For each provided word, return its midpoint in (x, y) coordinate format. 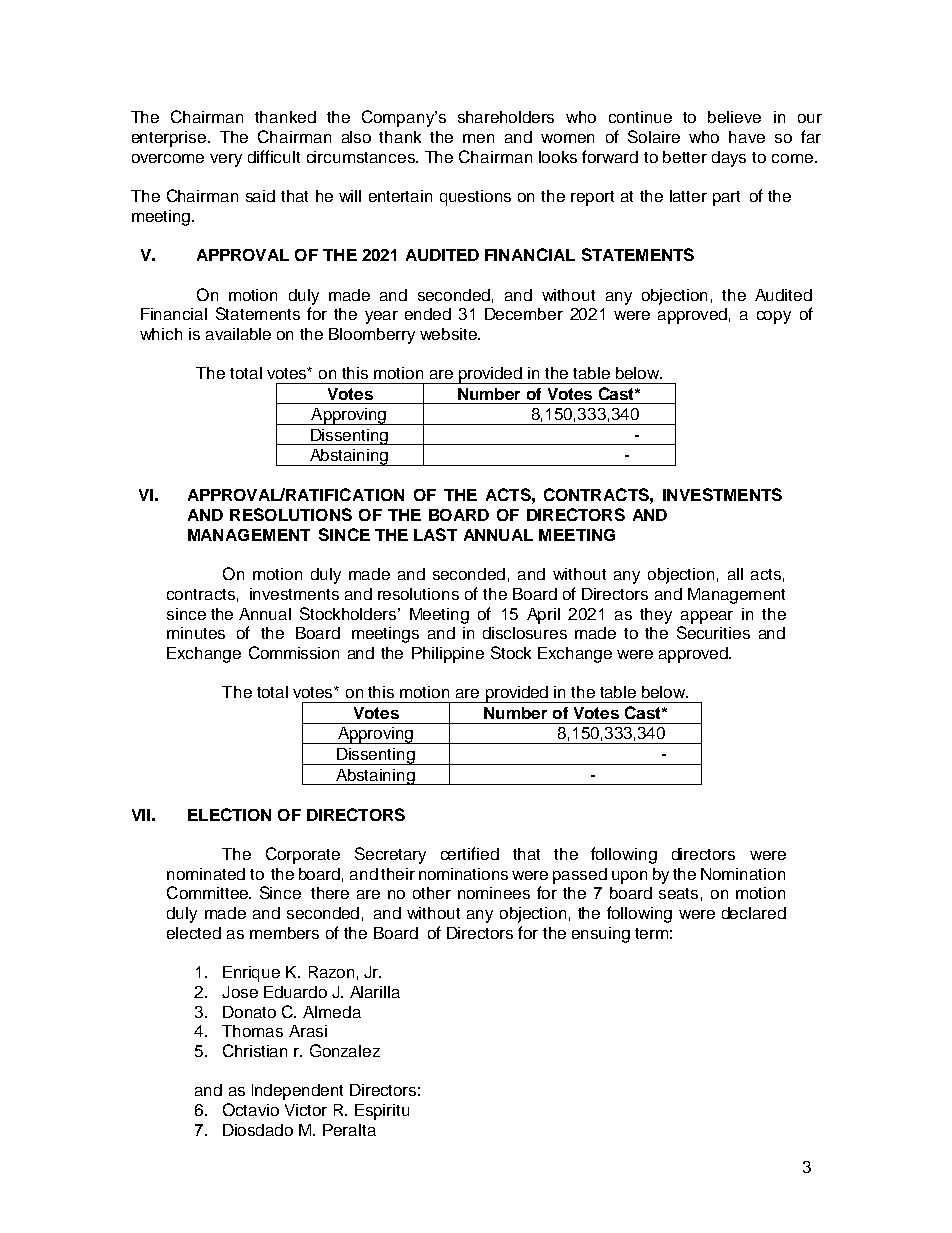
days (729, 159)
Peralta (349, 1130)
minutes (196, 633)
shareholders (506, 117)
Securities (713, 632)
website (449, 334)
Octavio (251, 1109)
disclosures (525, 633)
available (238, 334)
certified (470, 853)
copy (774, 317)
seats (678, 893)
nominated (206, 874)
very (226, 160)
